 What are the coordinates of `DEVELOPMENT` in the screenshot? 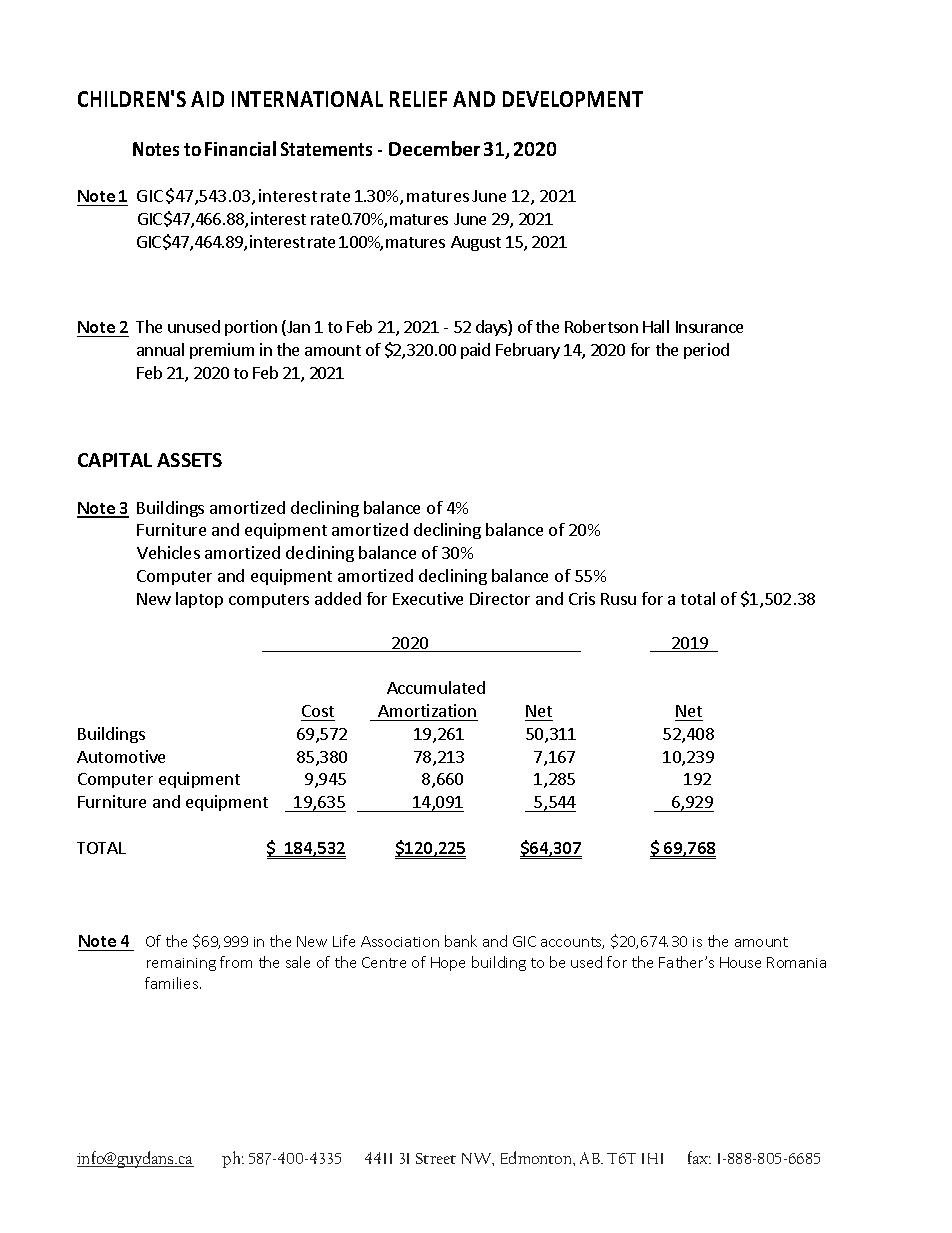 It's located at (573, 99).
